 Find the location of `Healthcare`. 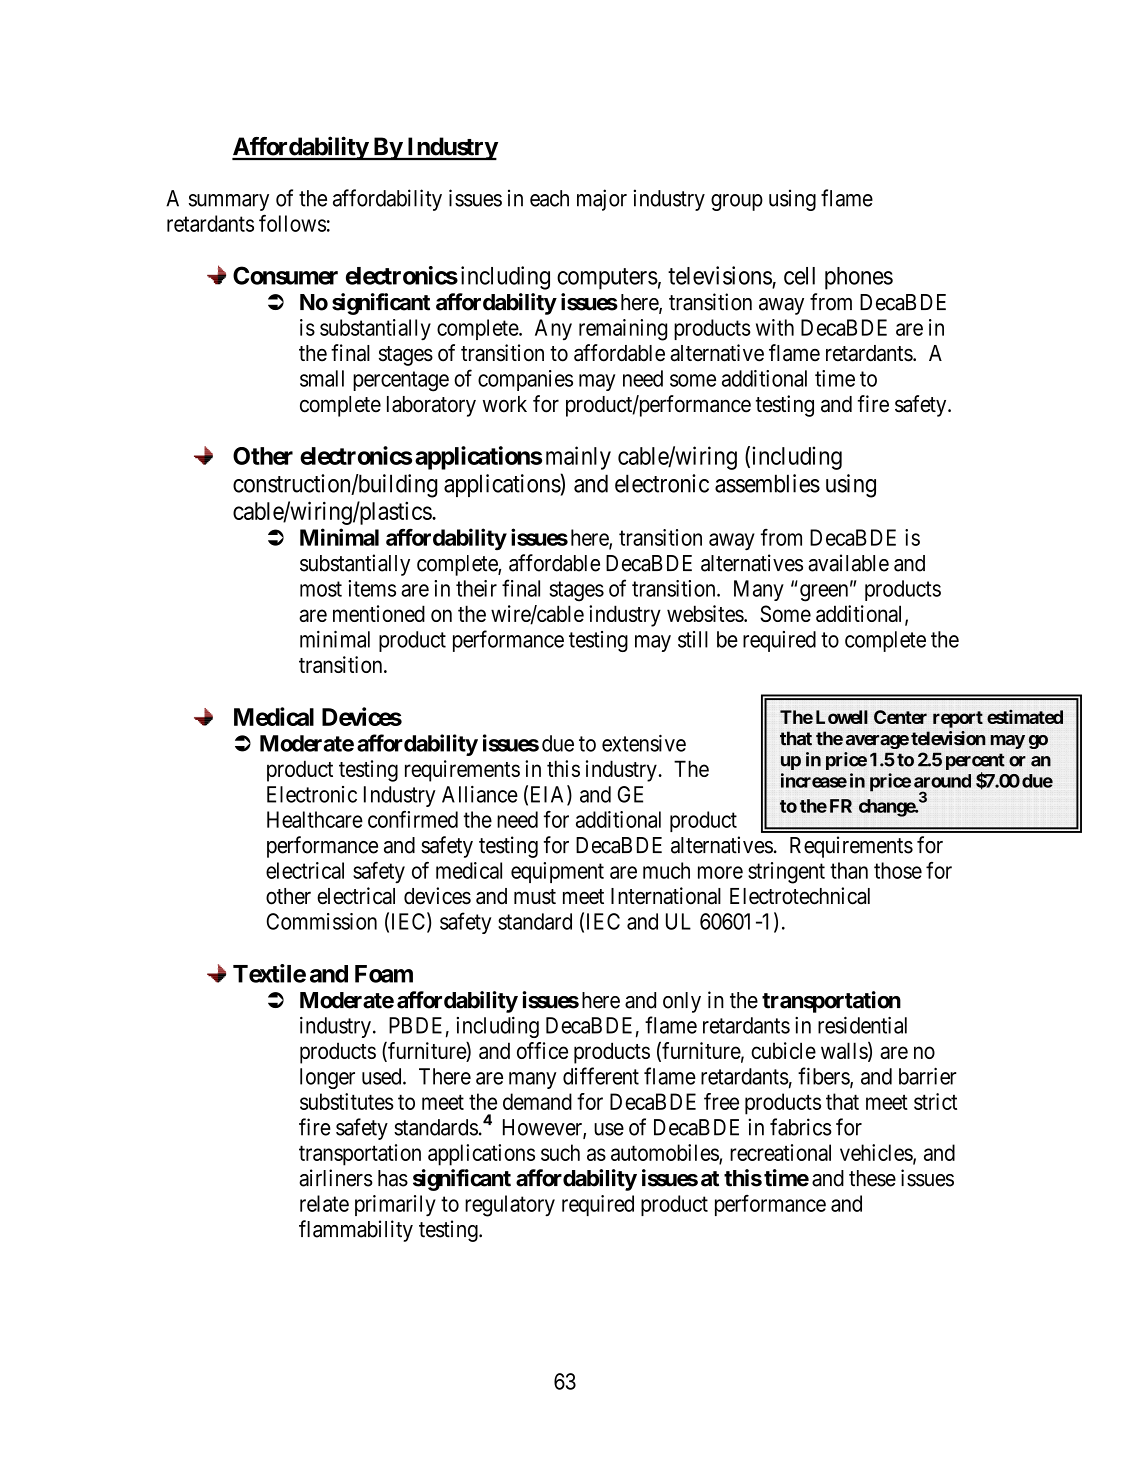

Healthcare is located at coordinates (315, 819).
